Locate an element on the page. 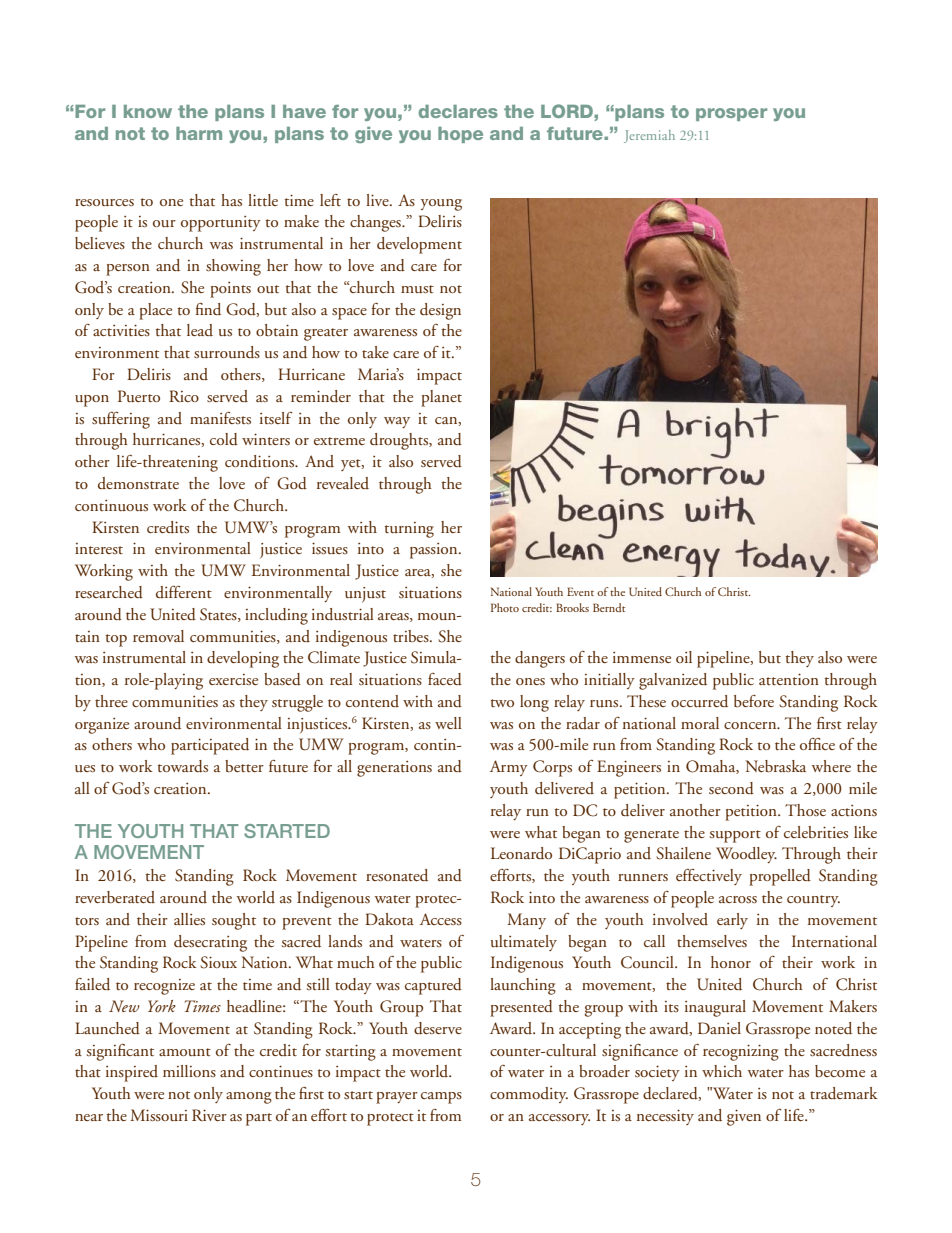 The height and width of the image is (1233, 952). hope is located at coordinates (460, 135).
